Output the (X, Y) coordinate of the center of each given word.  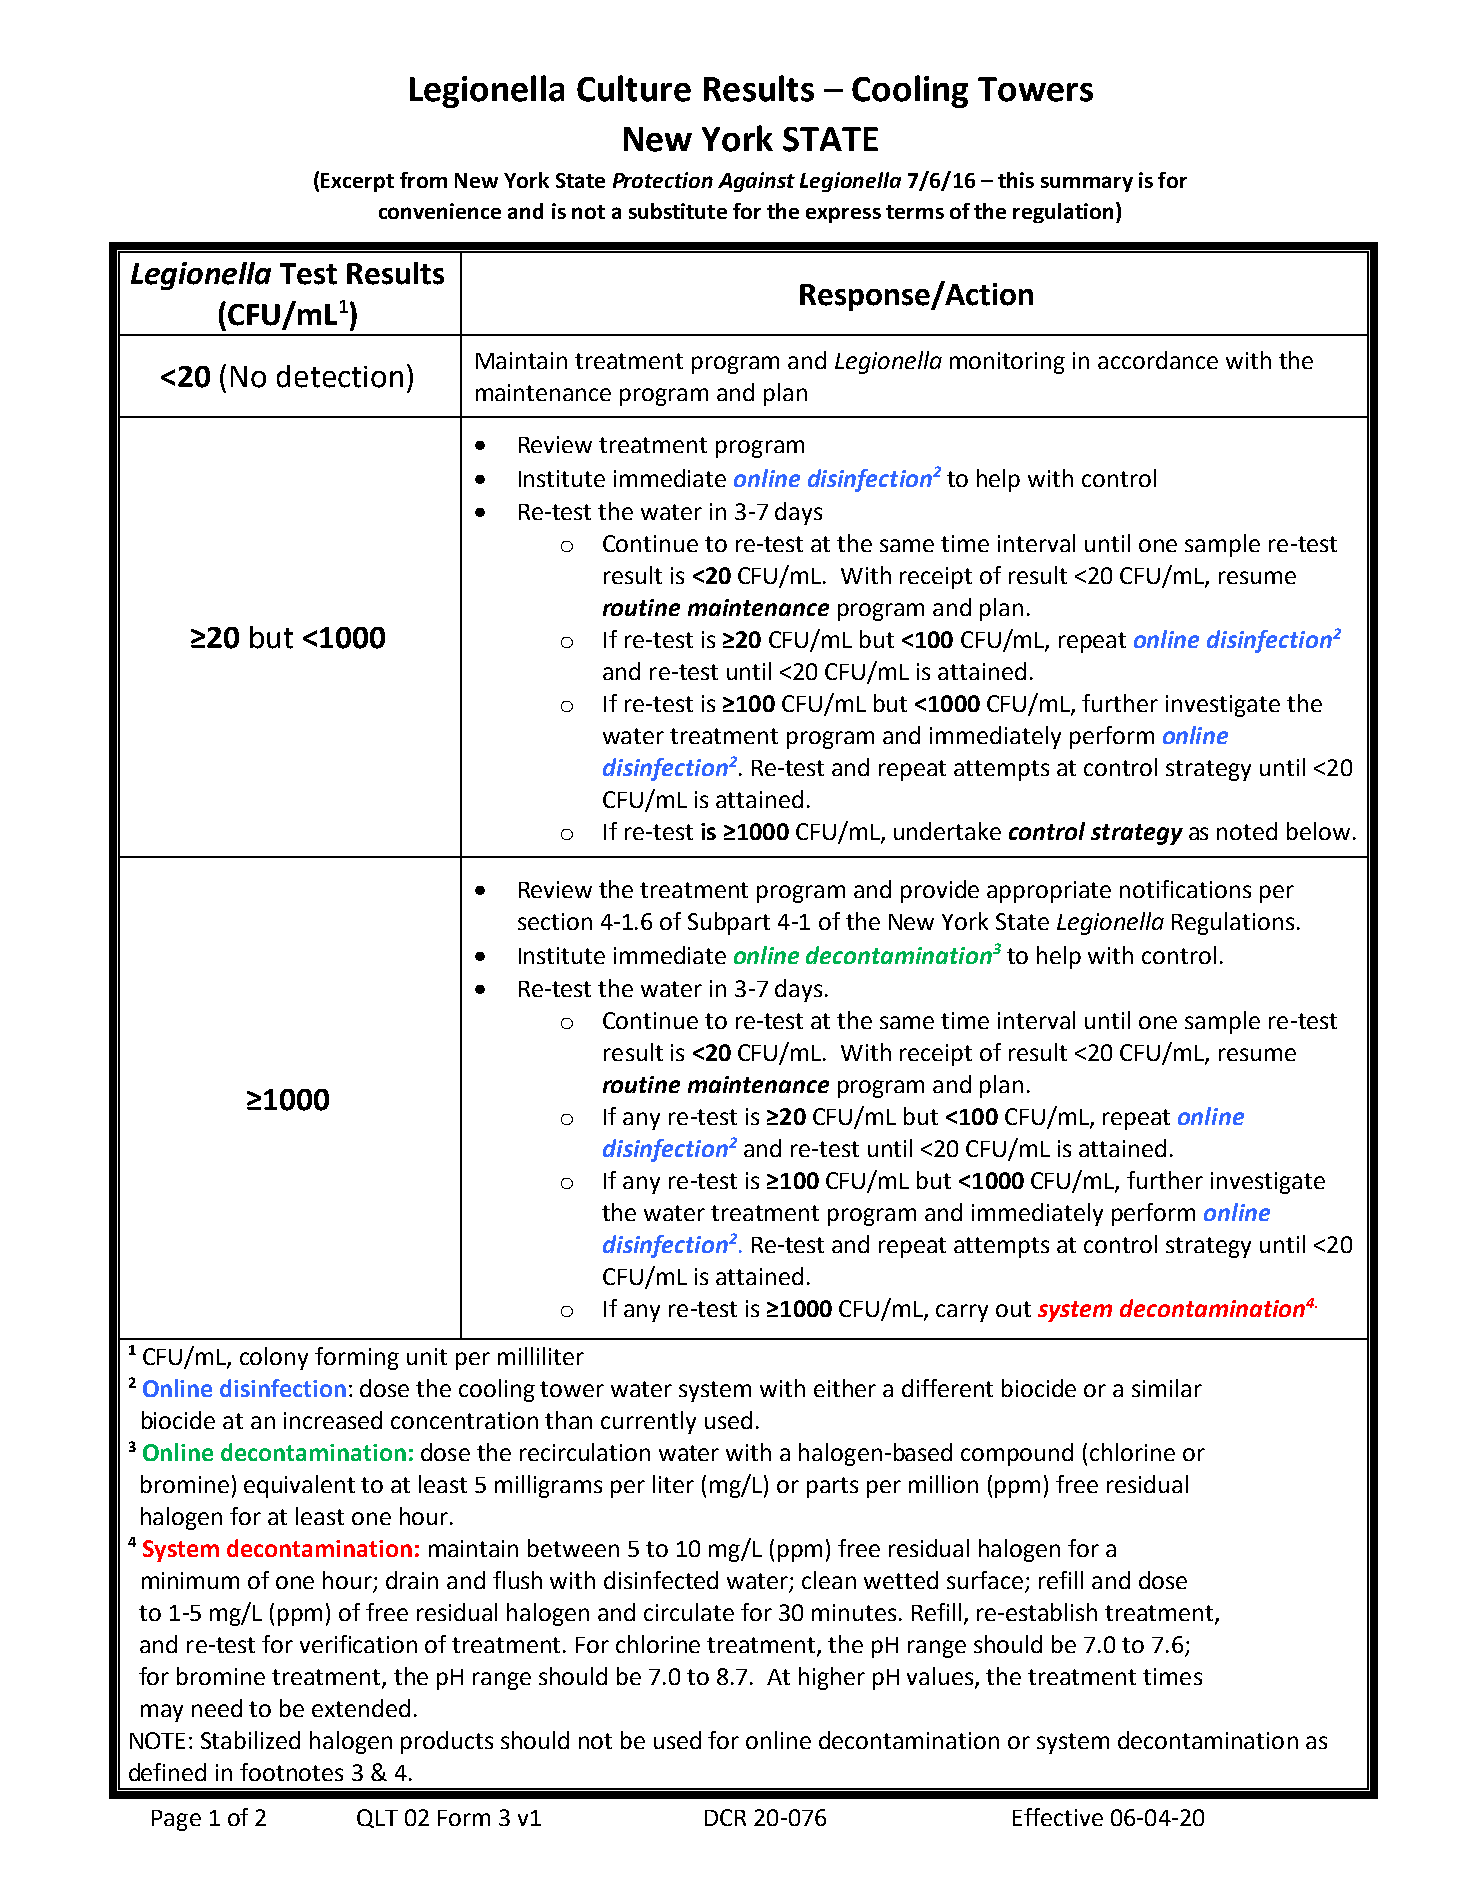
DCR (725, 1817)
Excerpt (357, 182)
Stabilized (250, 1740)
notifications (1185, 889)
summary (1087, 184)
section (555, 921)
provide (940, 891)
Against (756, 182)
